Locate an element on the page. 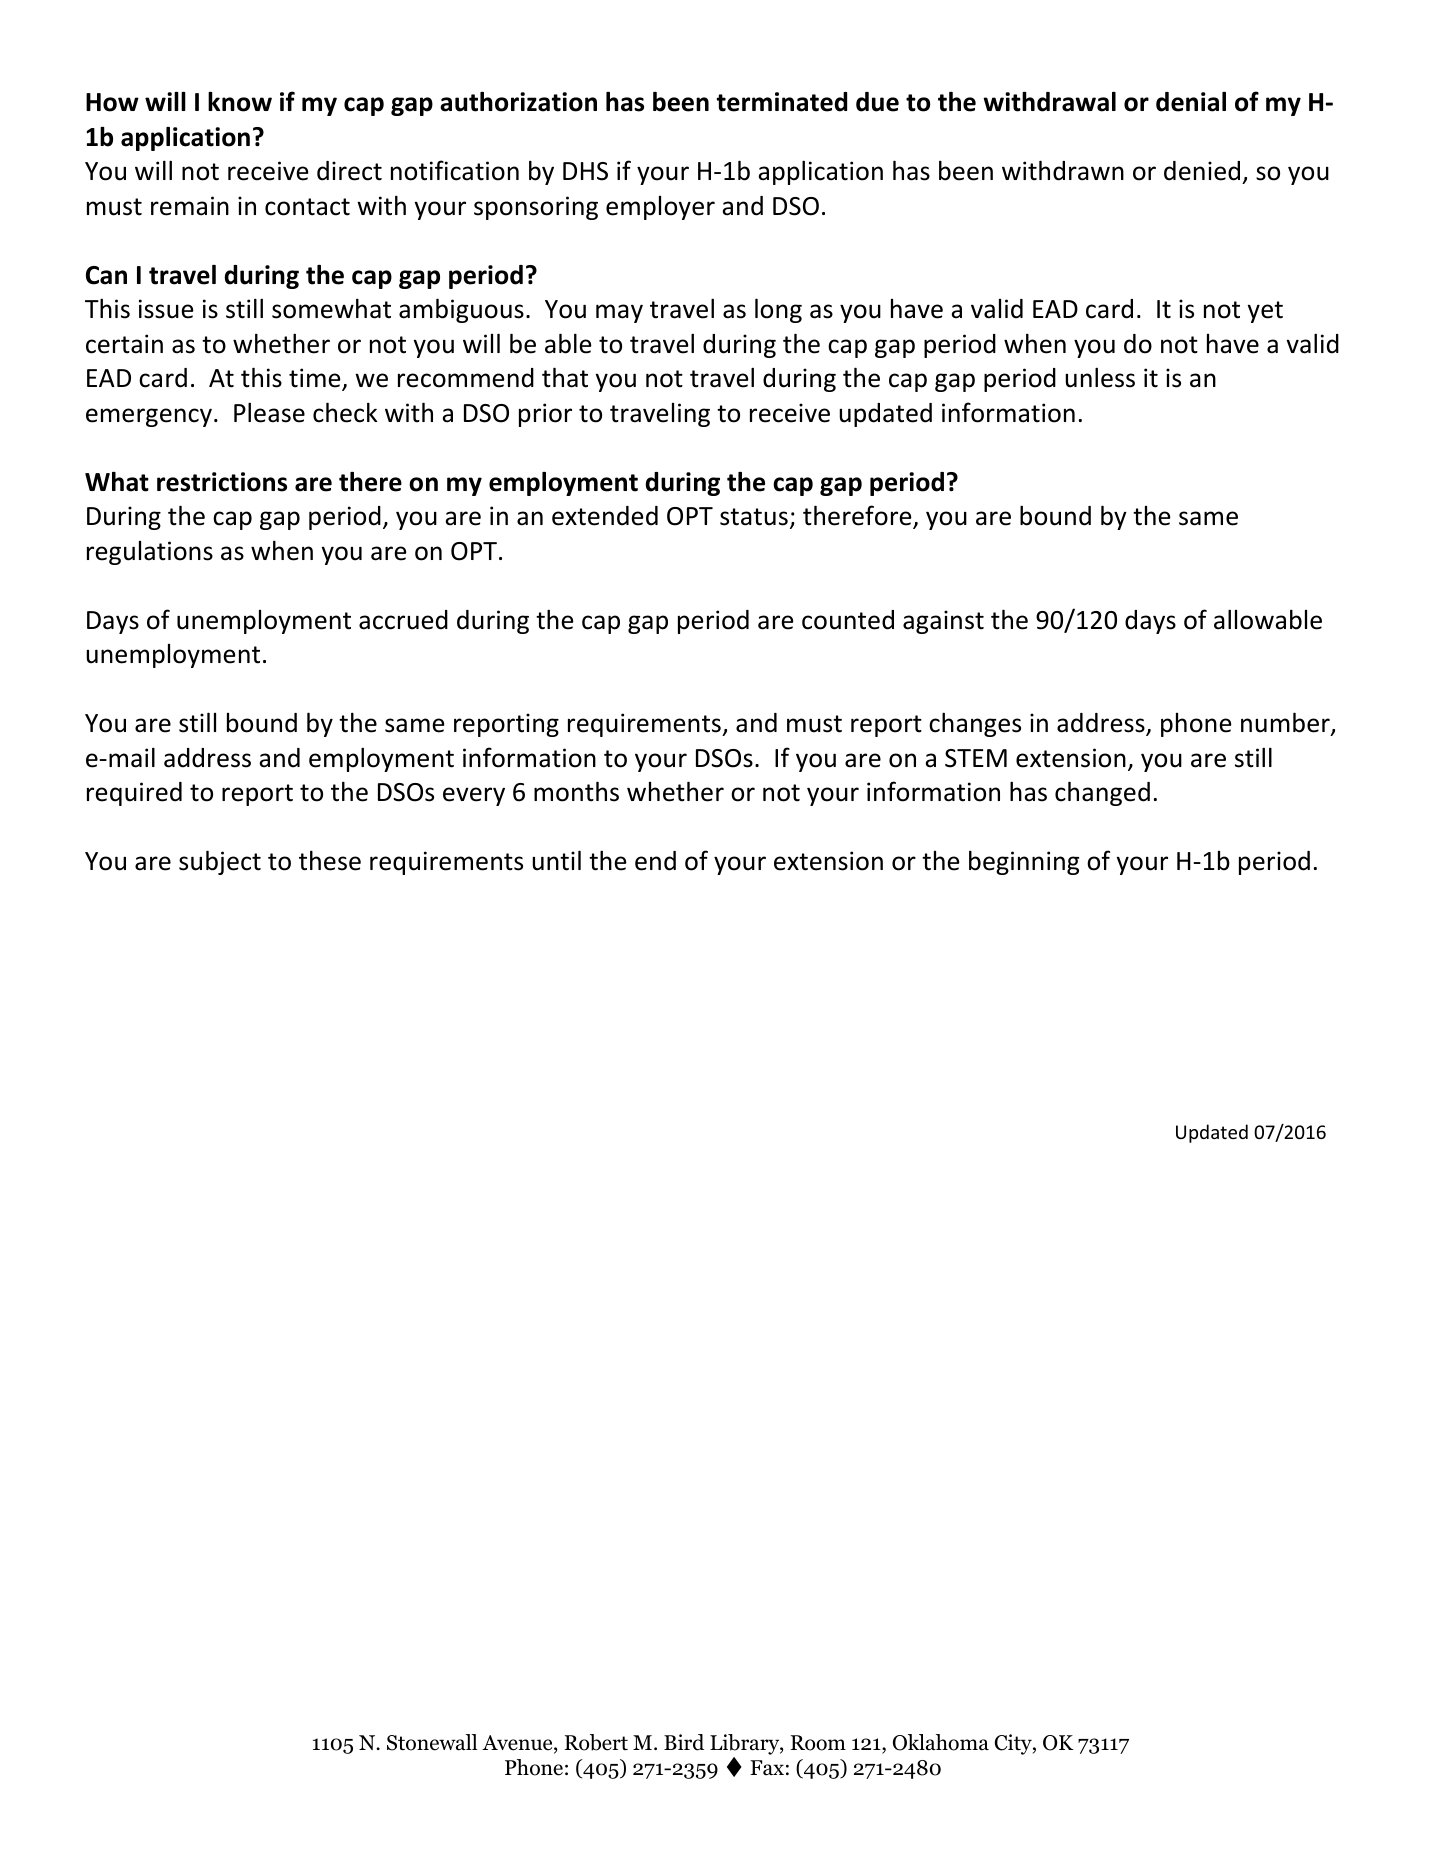 The height and width of the image is (1865, 1441). Bird is located at coordinates (684, 1742).
